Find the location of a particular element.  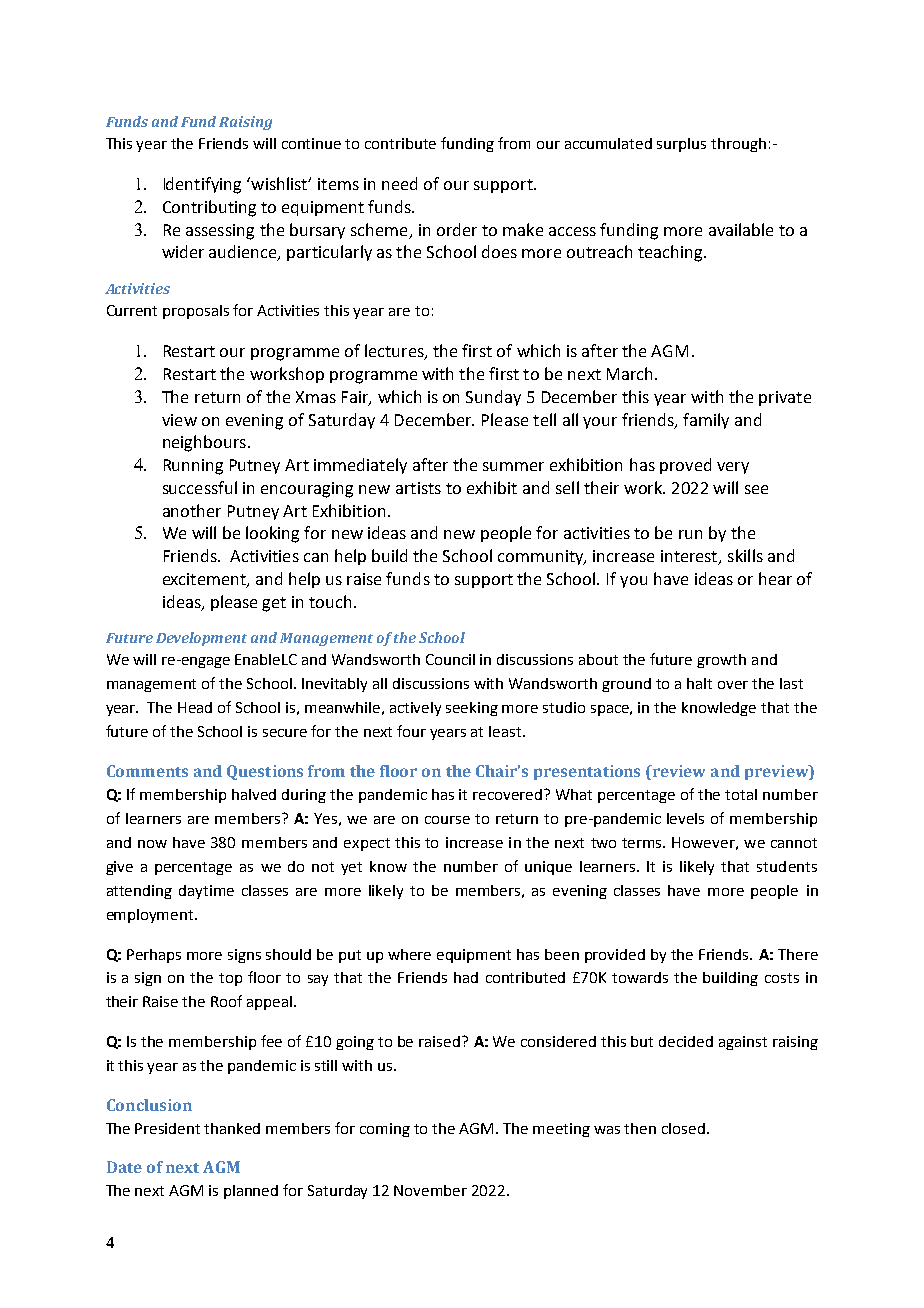

November is located at coordinates (430, 1190).
